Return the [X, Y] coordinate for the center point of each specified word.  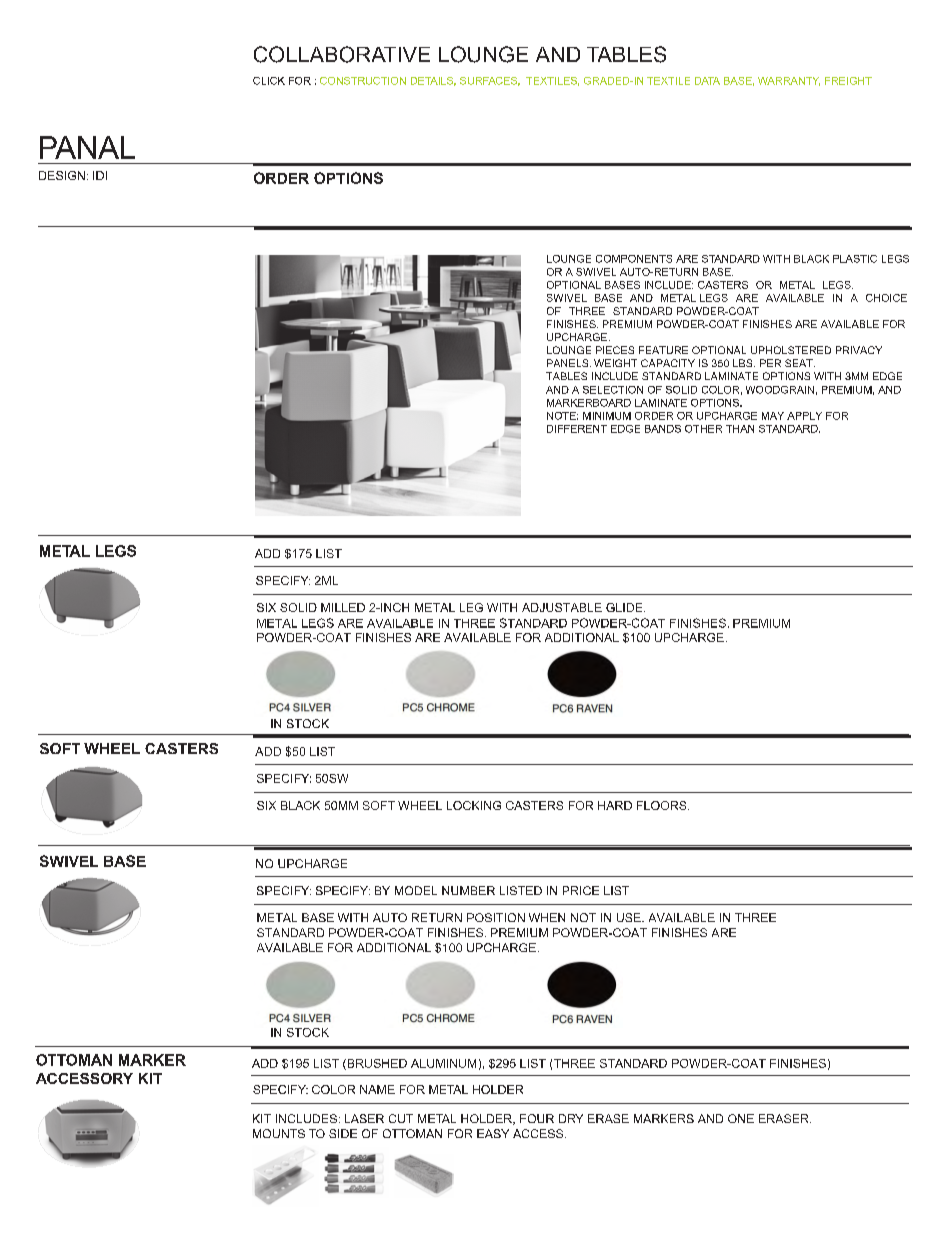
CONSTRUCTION [363, 81]
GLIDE [625, 607]
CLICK [269, 81]
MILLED [343, 607]
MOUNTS [279, 1133]
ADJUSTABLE [562, 607]
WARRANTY [789, 81]
